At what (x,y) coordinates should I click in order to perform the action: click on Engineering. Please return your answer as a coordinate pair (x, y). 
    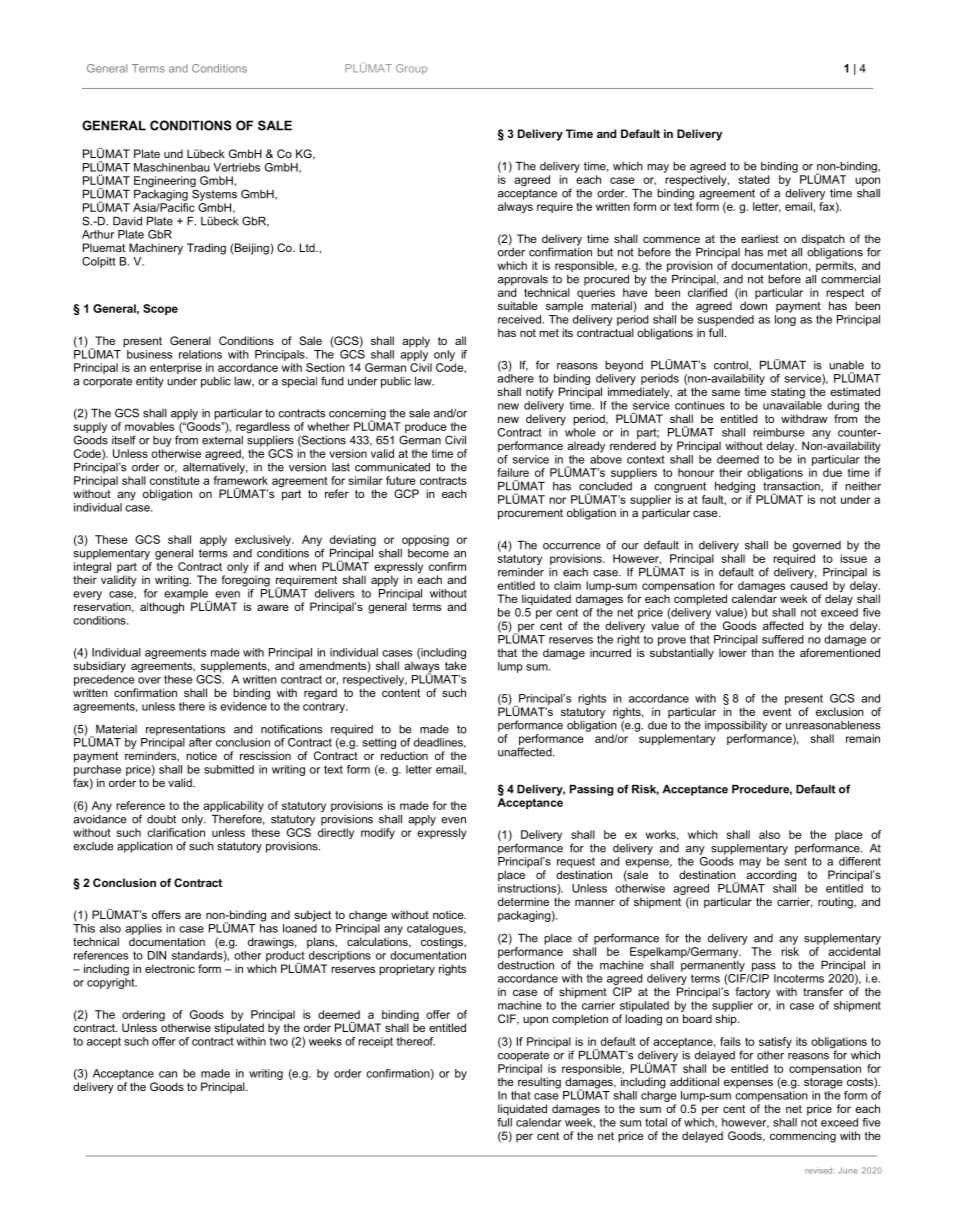
    Looking at the image, I should click on (165, 183).
